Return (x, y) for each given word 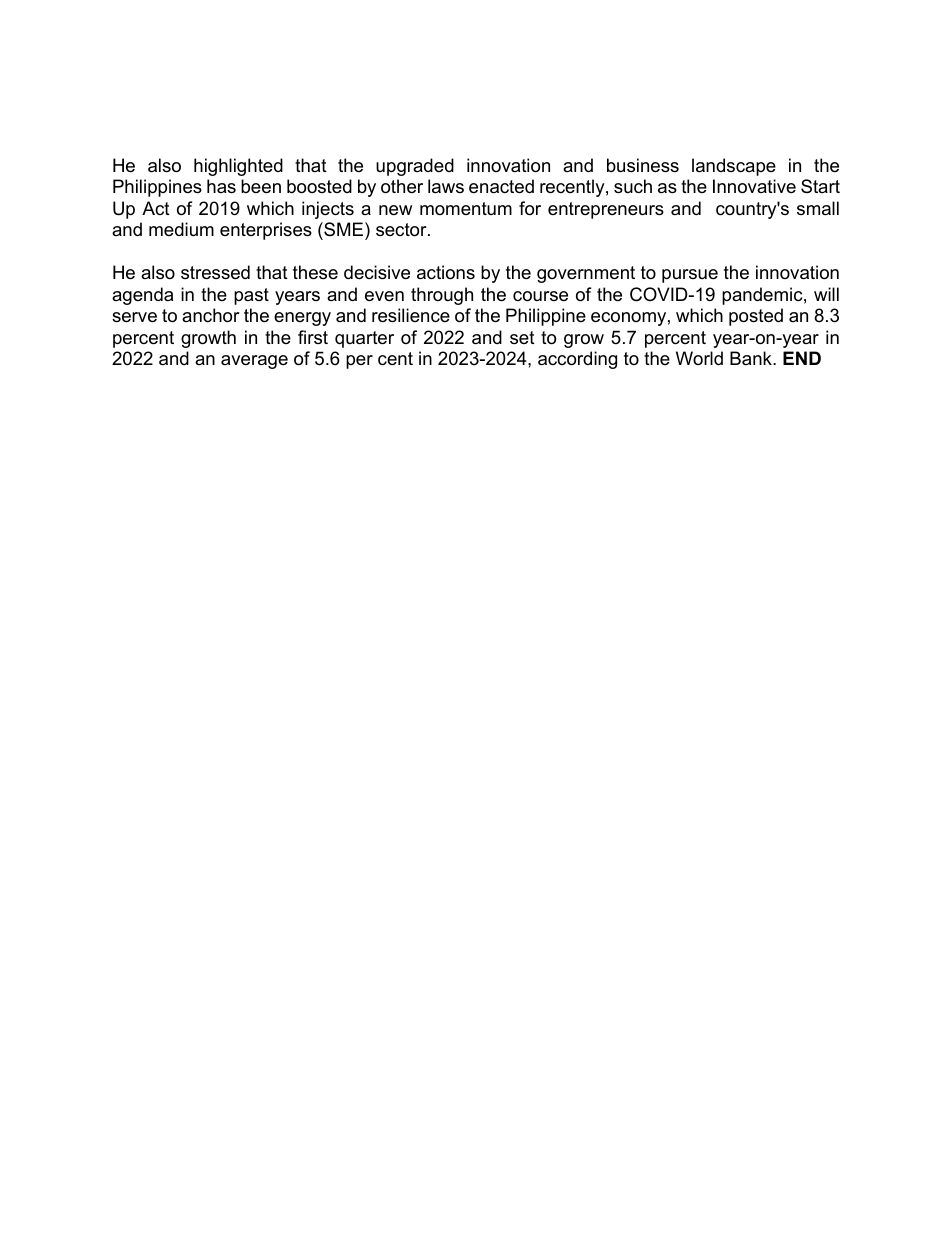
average (254, 362)
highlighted (238, 167)
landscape (734, 167)
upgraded (415, 167)
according (577, 360)
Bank (752, 358)
